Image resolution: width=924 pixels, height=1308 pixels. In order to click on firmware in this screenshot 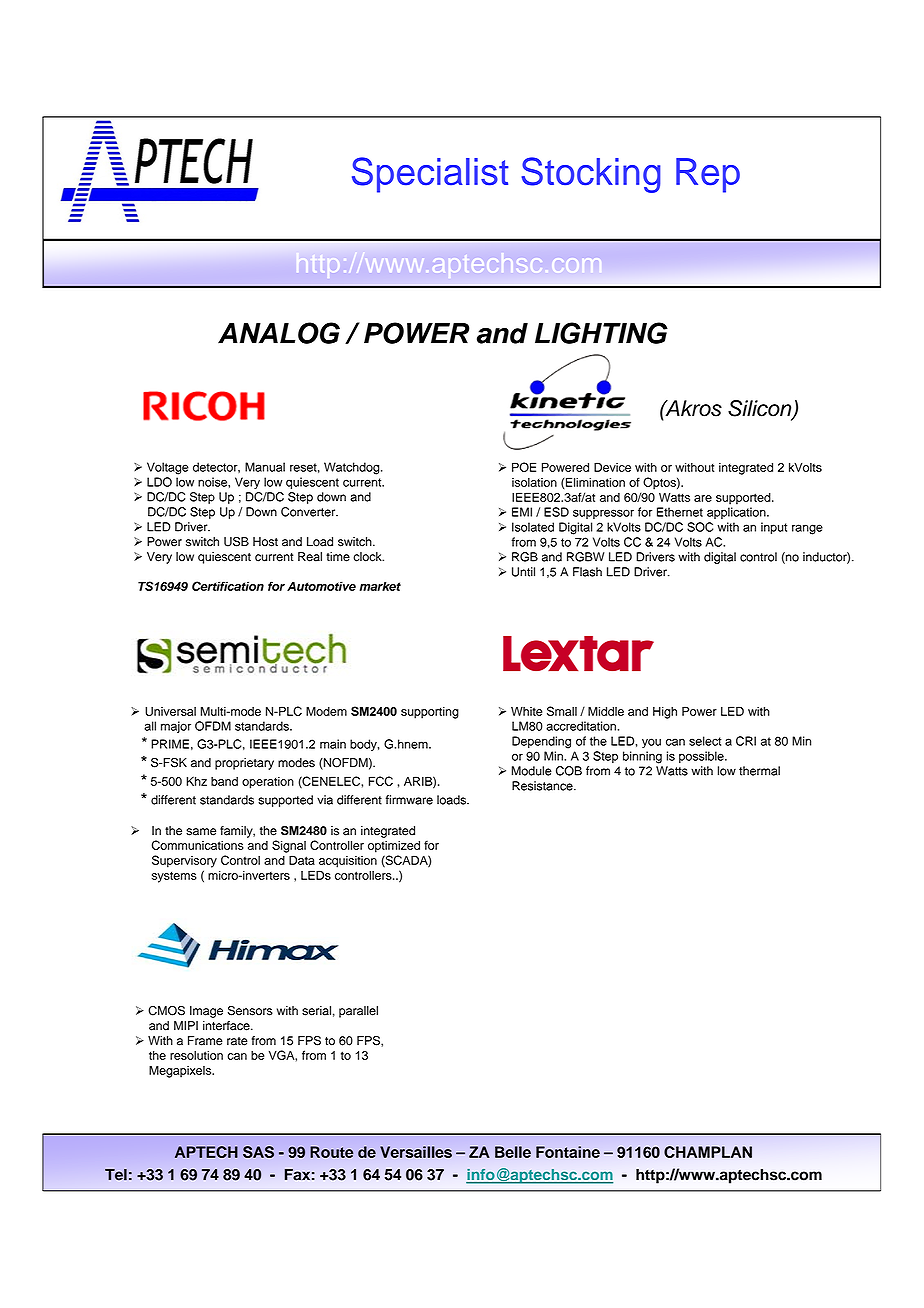, I will do `click(409, 800)`.
